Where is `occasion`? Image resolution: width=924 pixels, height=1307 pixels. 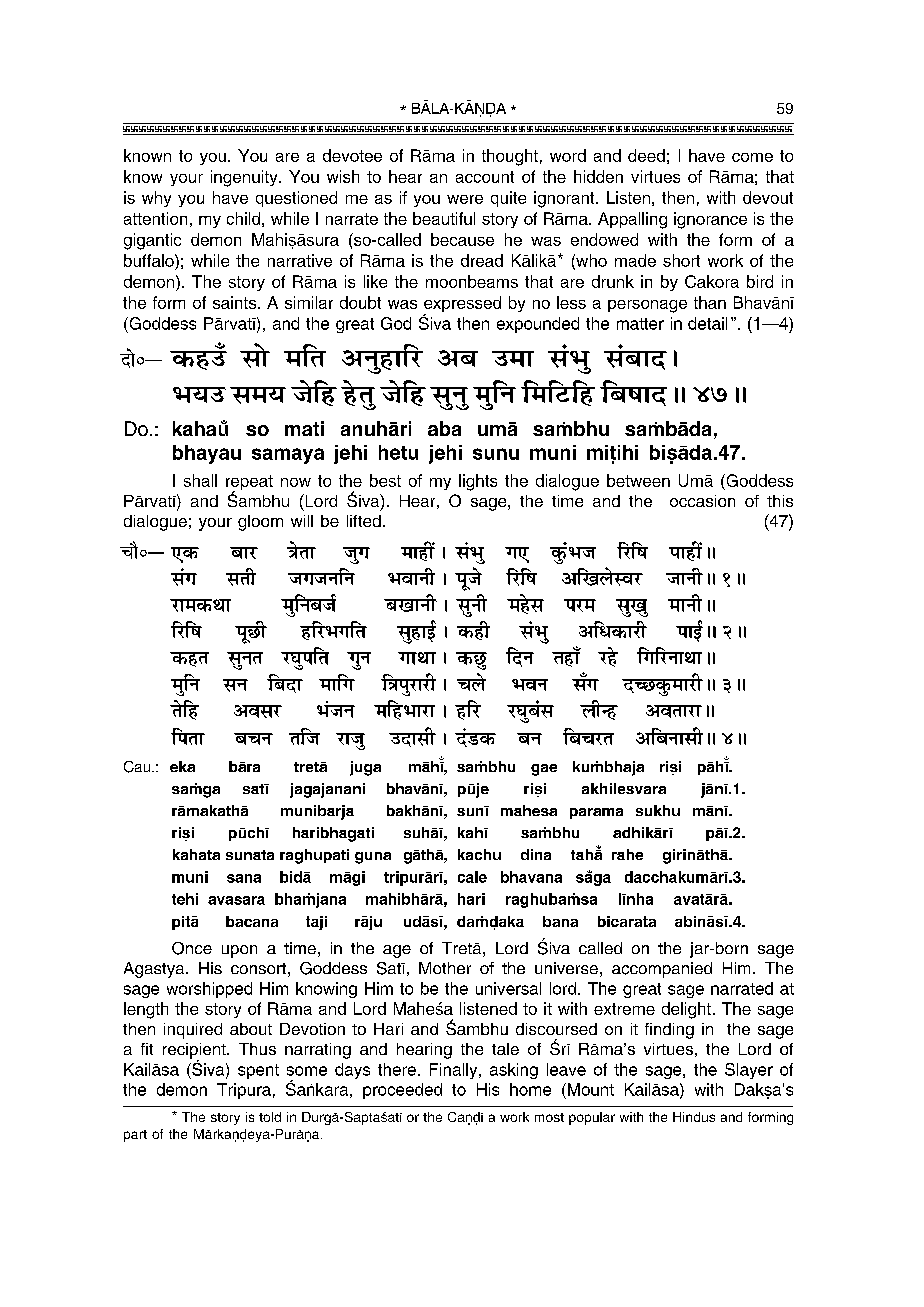
occasion is located at coordinates (702, 501).
